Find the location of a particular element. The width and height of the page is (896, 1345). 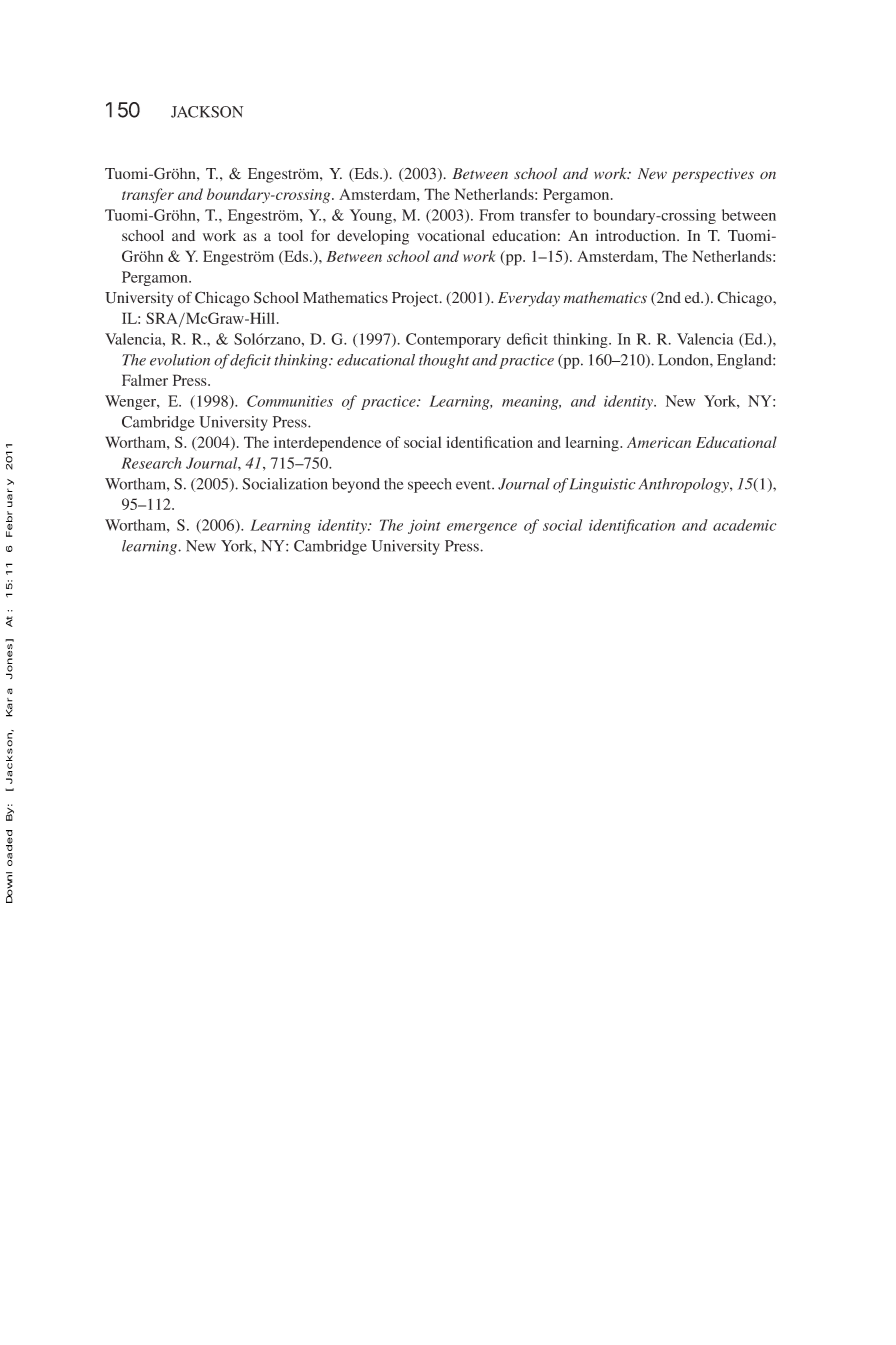

England is located at coordinates (745, 361).
